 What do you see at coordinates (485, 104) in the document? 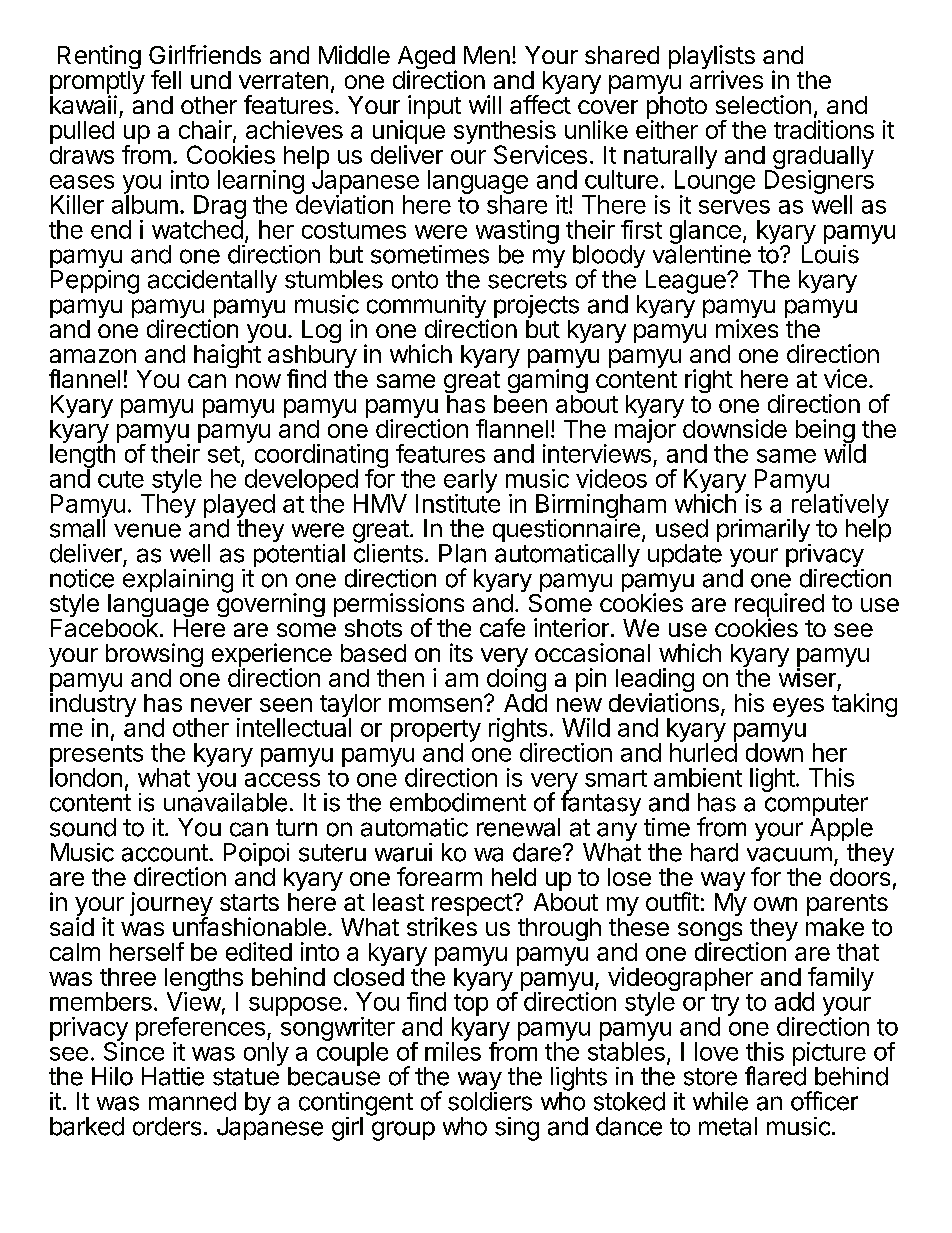
I see `will` at bounding box center [485, 104].
